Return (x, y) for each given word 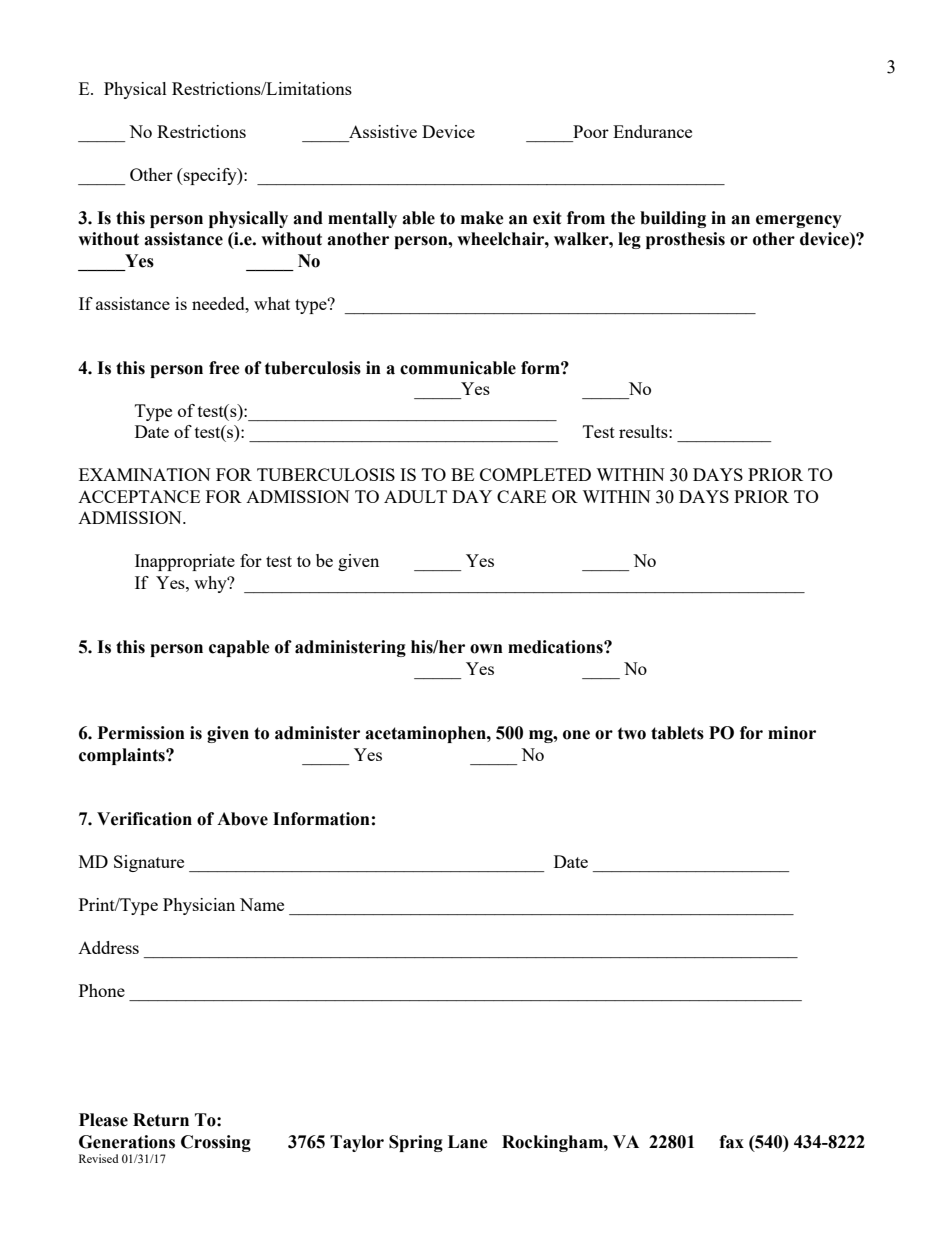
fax (731, 1142)
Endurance (652, 131)
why (211, 584)
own (486, 649)
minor (792, 733)
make (482, 218)
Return (161, 1120)
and (308, 218)
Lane (468, 1142)
